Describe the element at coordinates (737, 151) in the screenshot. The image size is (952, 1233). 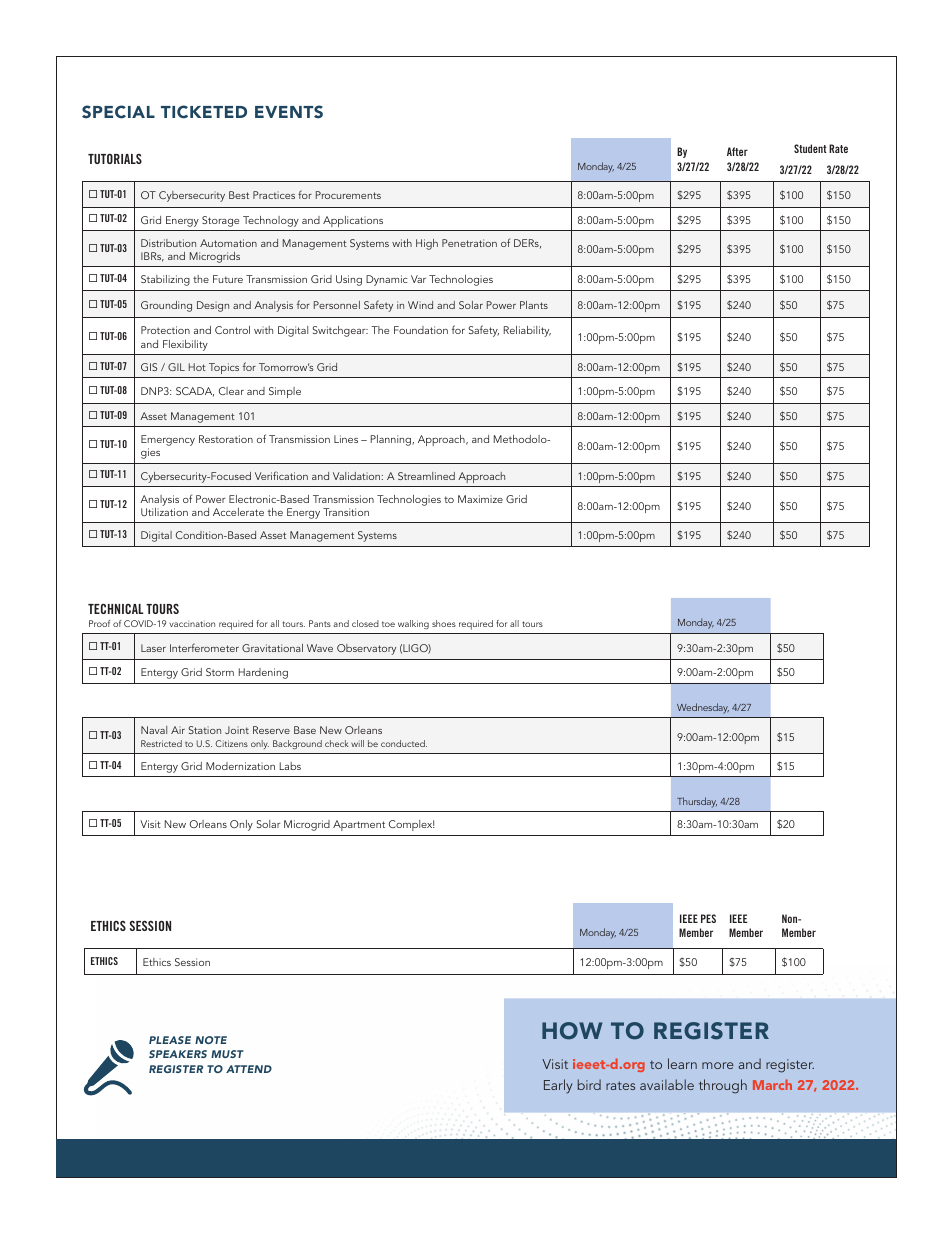
I see `After` at that location.
